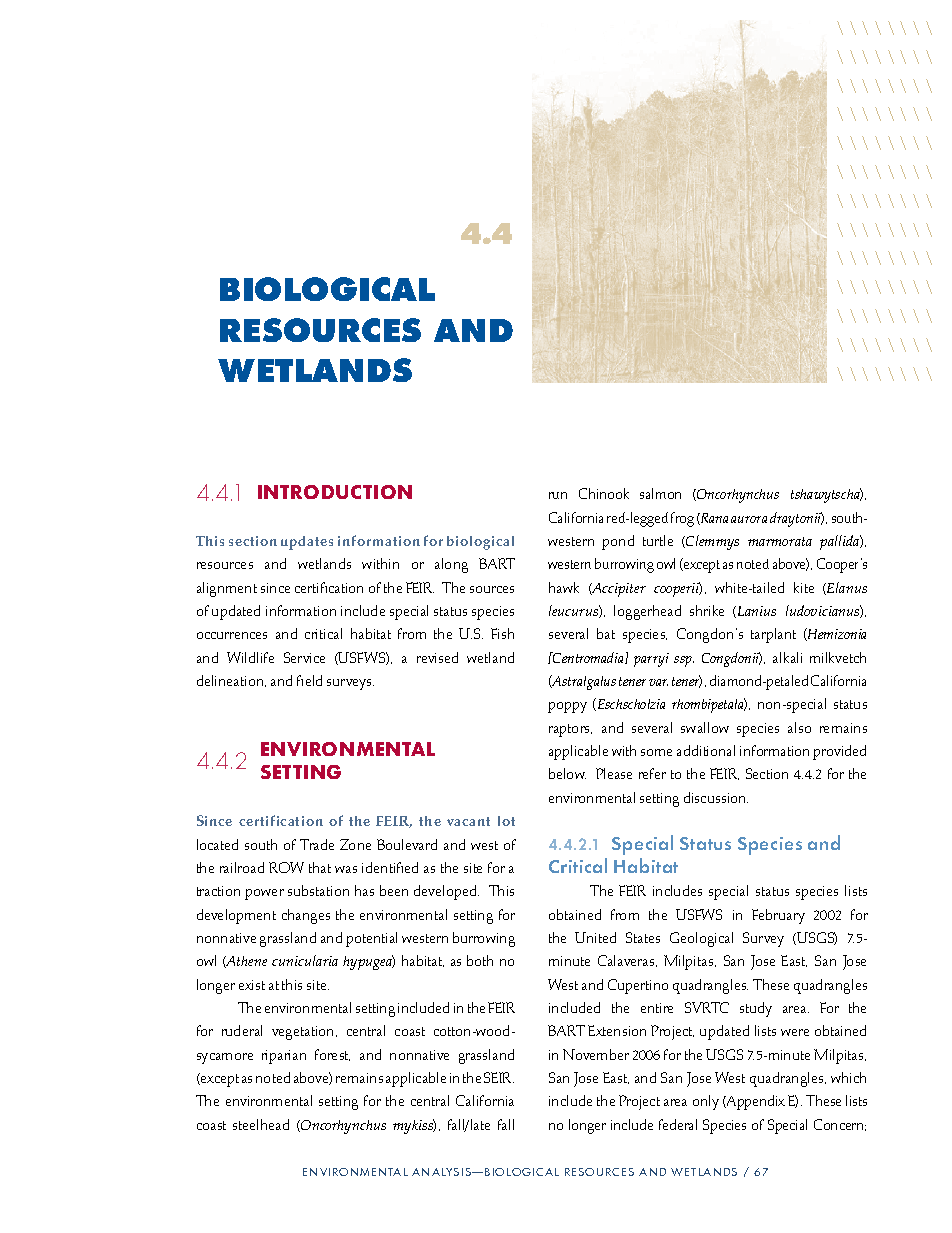 This screenshot has height=1233, width=952. I want to click on run, so click(558, 495).
